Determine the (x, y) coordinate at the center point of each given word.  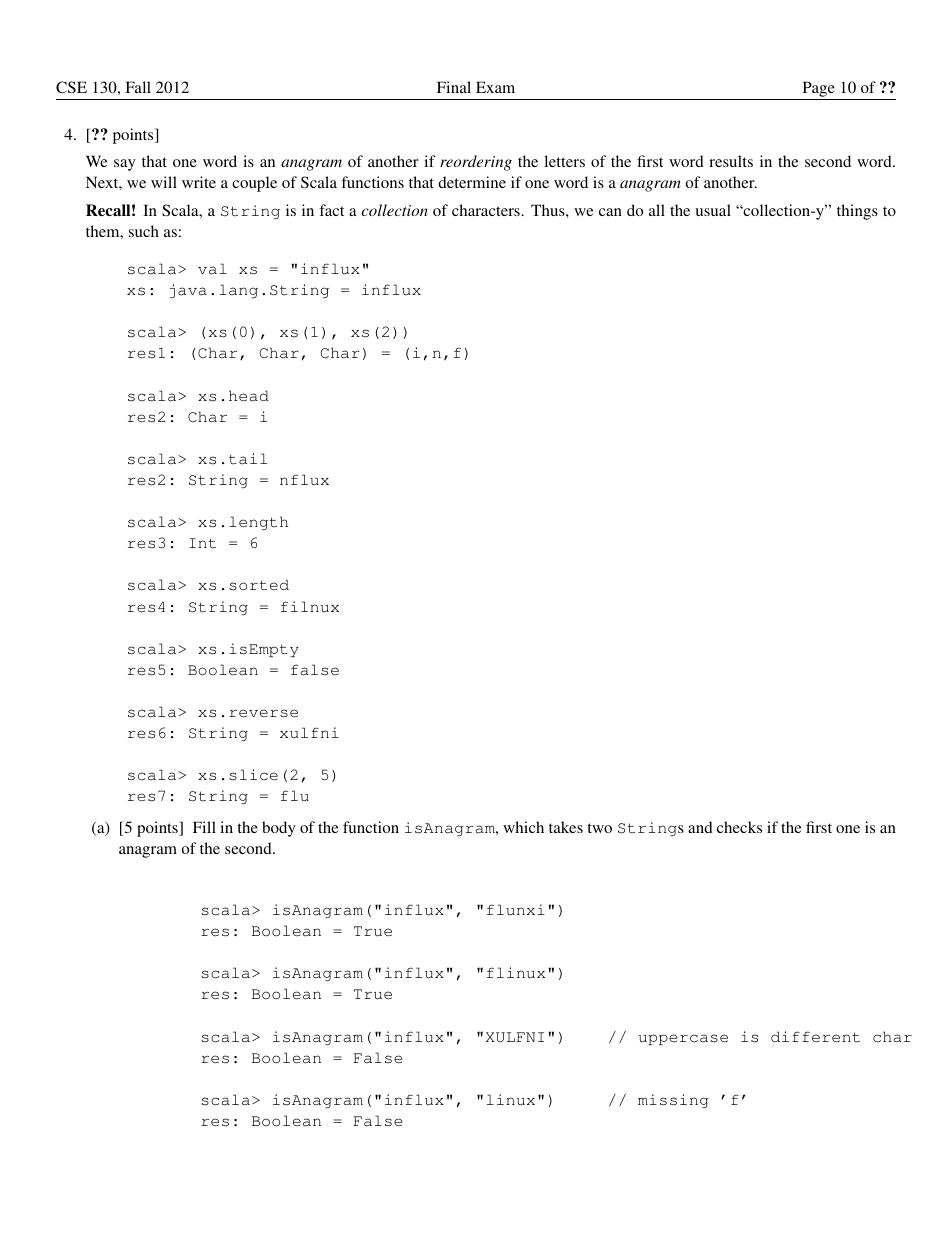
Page (819, 89)
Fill (204, 827)
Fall (138, 87)
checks (739, 827)
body (279, 829)
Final (454, 87)
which (523, 827)
